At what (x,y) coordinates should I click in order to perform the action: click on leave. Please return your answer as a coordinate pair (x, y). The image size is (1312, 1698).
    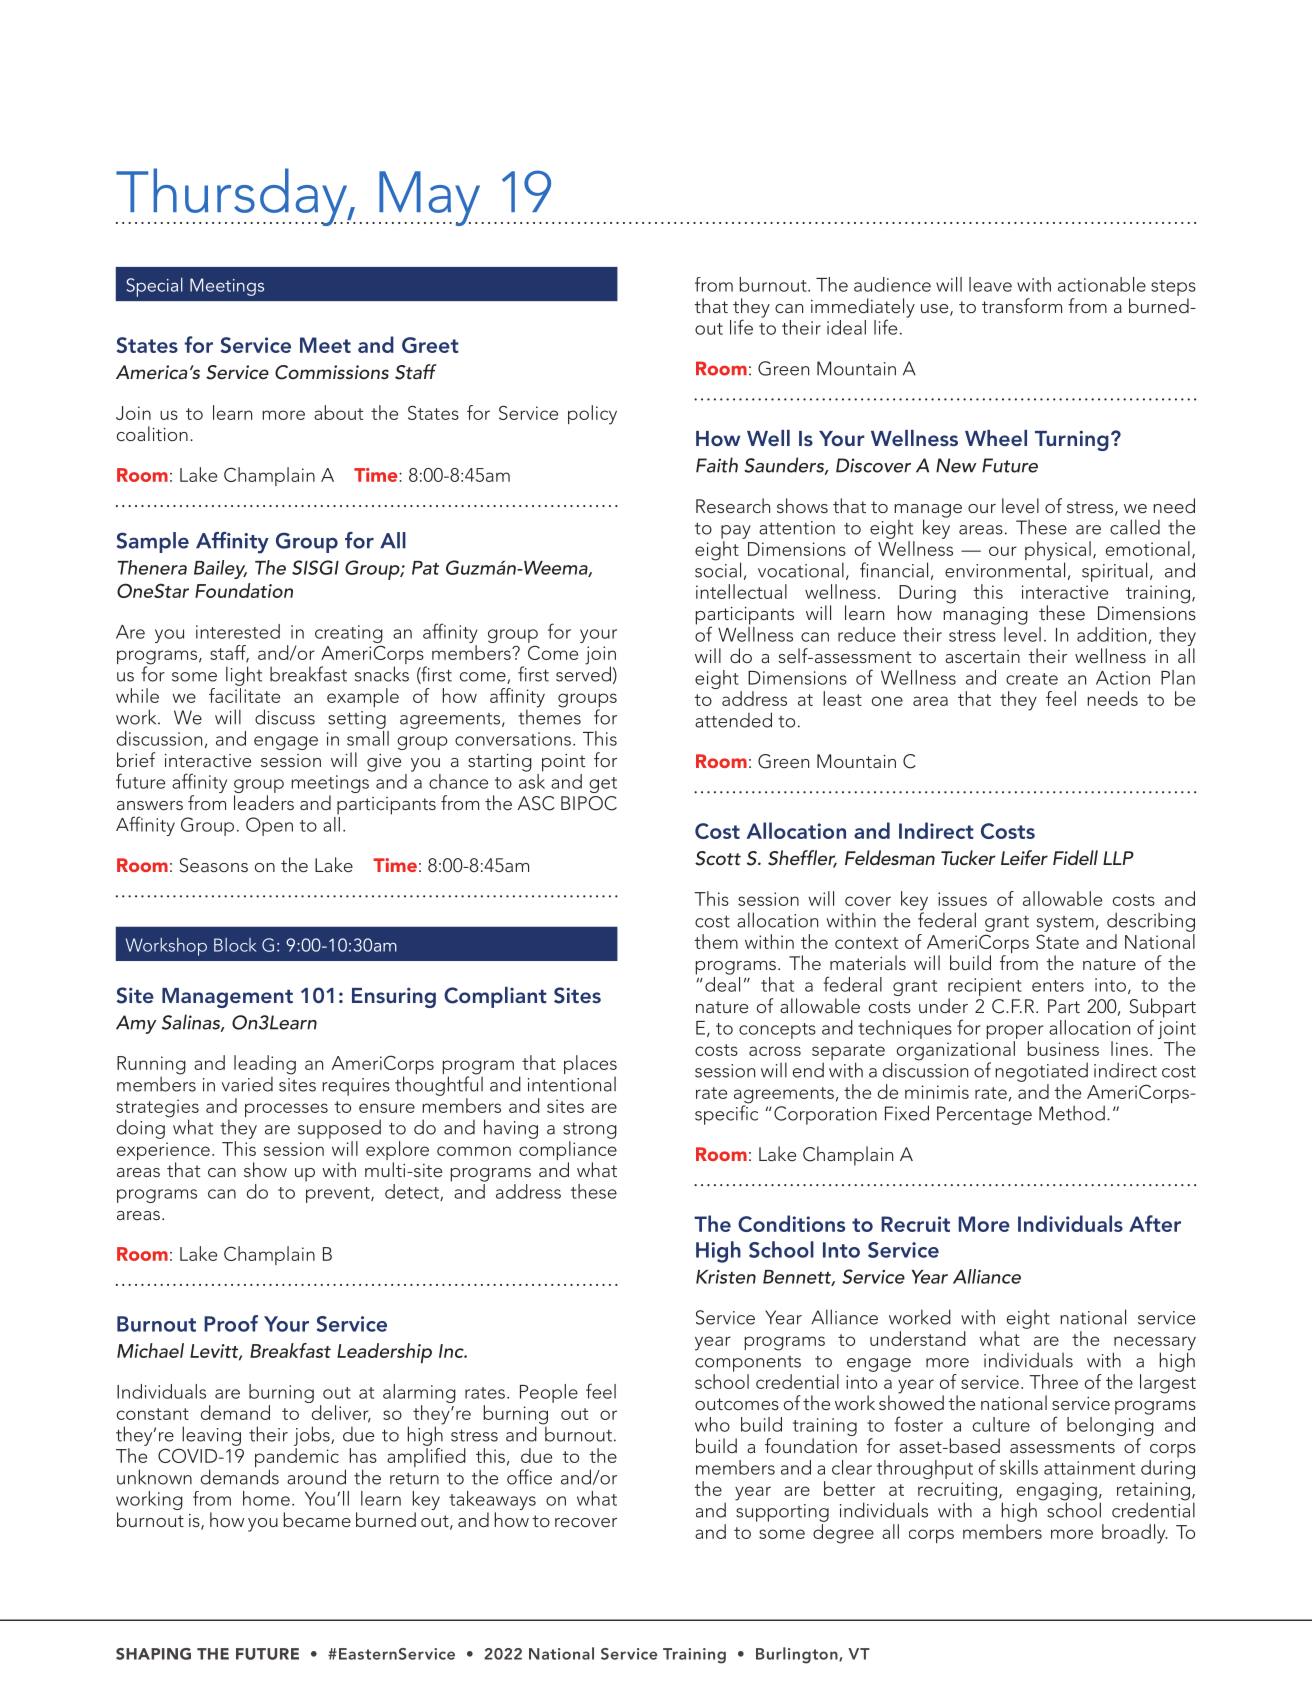
    Looking at the image, I should click on (990, 284).
